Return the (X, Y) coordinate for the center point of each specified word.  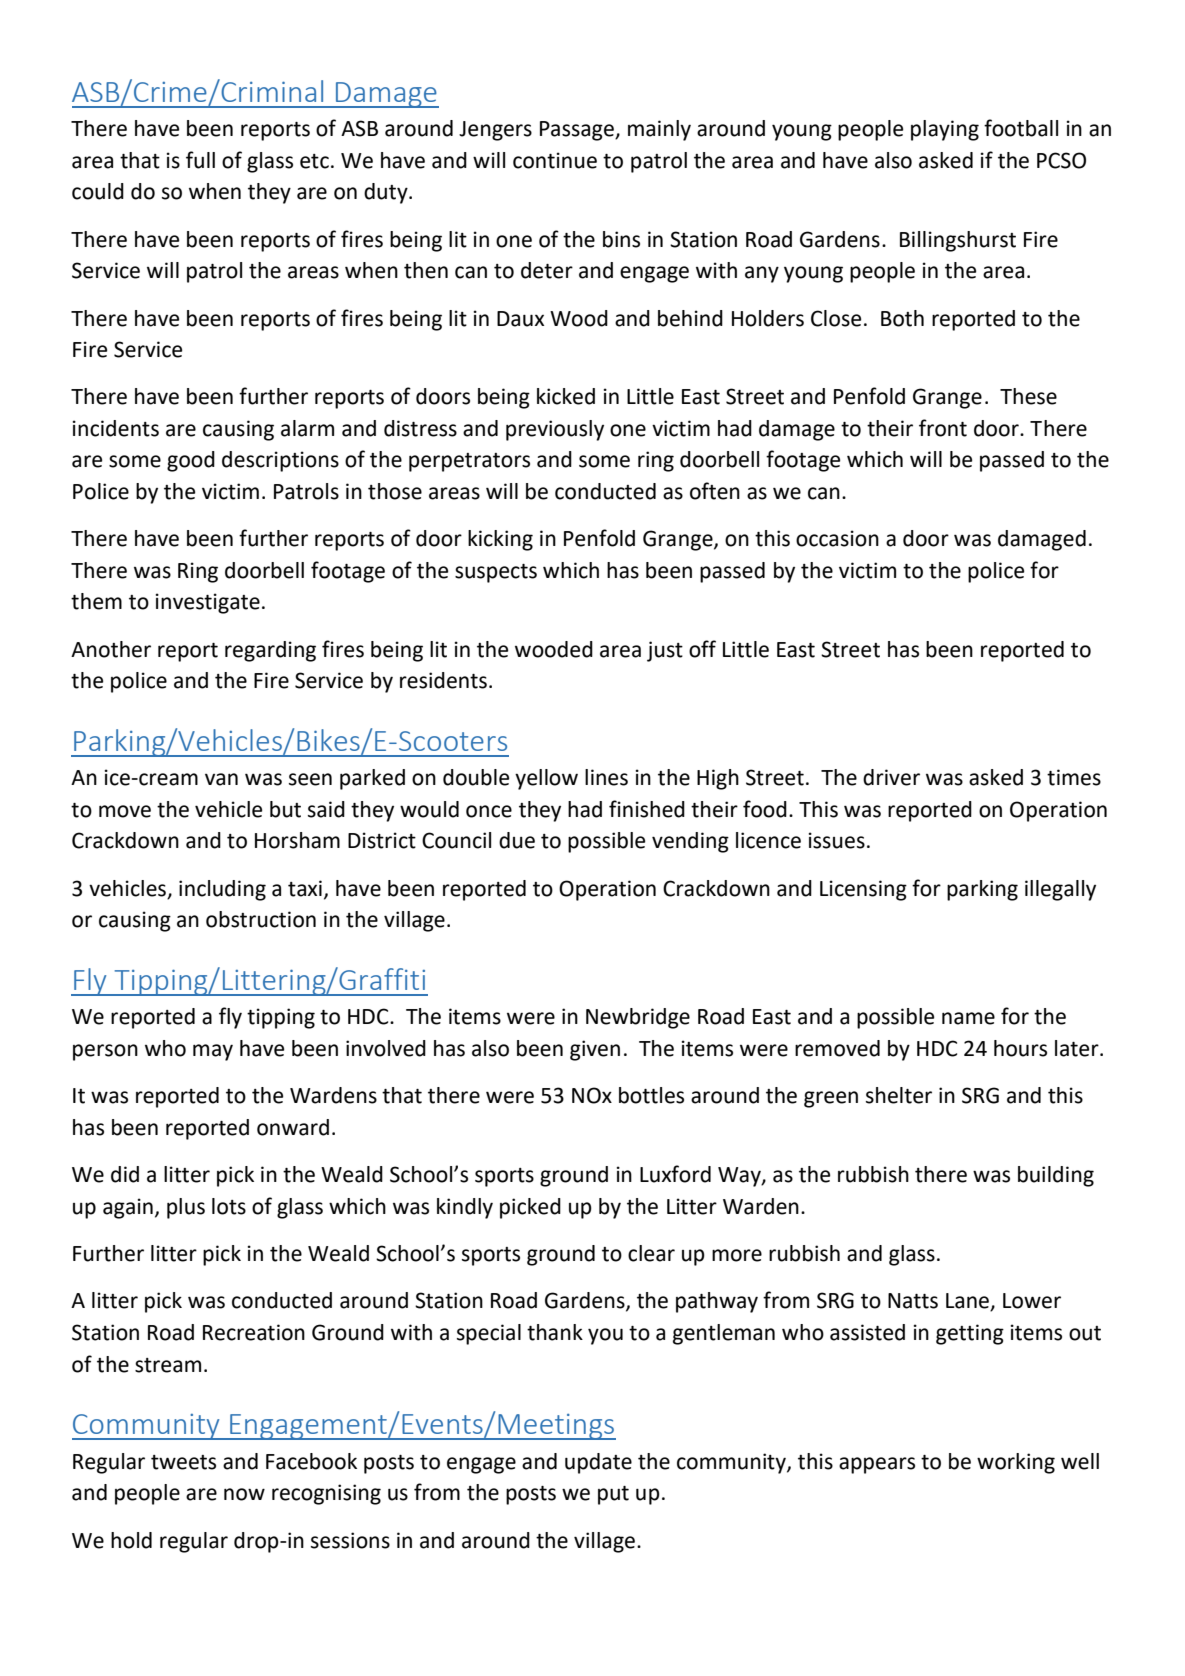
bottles (651, 1095)
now (244, 1494)
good (191, 461)
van (221, 779)
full (200, 160)
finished (647, 809)
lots (229, 1206)
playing (945, 130)
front (943, 428)
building (1056, 1176)
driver (891, 777)
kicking (500, 540)
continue (555, 160)
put (613, 1495)
